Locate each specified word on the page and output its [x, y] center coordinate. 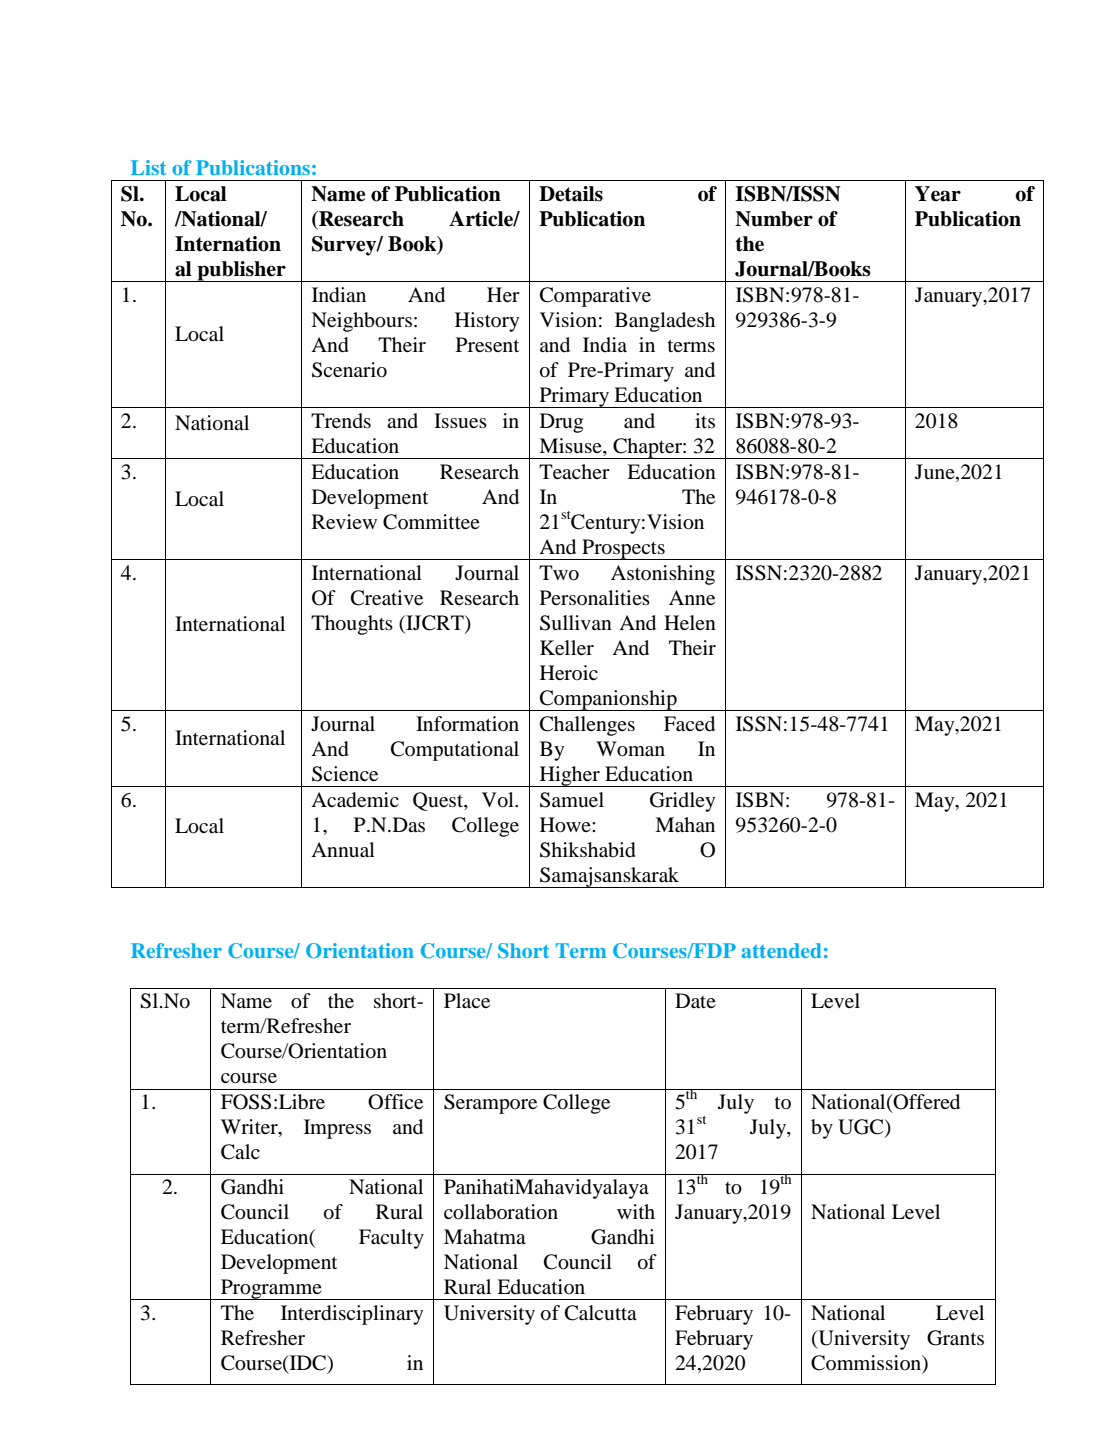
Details [571, 194]
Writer [250, 1128]
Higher [569, 776]
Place [467, 1000]
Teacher [574, 471]
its [705, 420]
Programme [271, 1289]
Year [938, 194]
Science [345, 774]
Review [344, 521]
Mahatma [485, 1236]
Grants [955, 1338]
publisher [241, 271]
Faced [689, 724]
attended [781, 950]
